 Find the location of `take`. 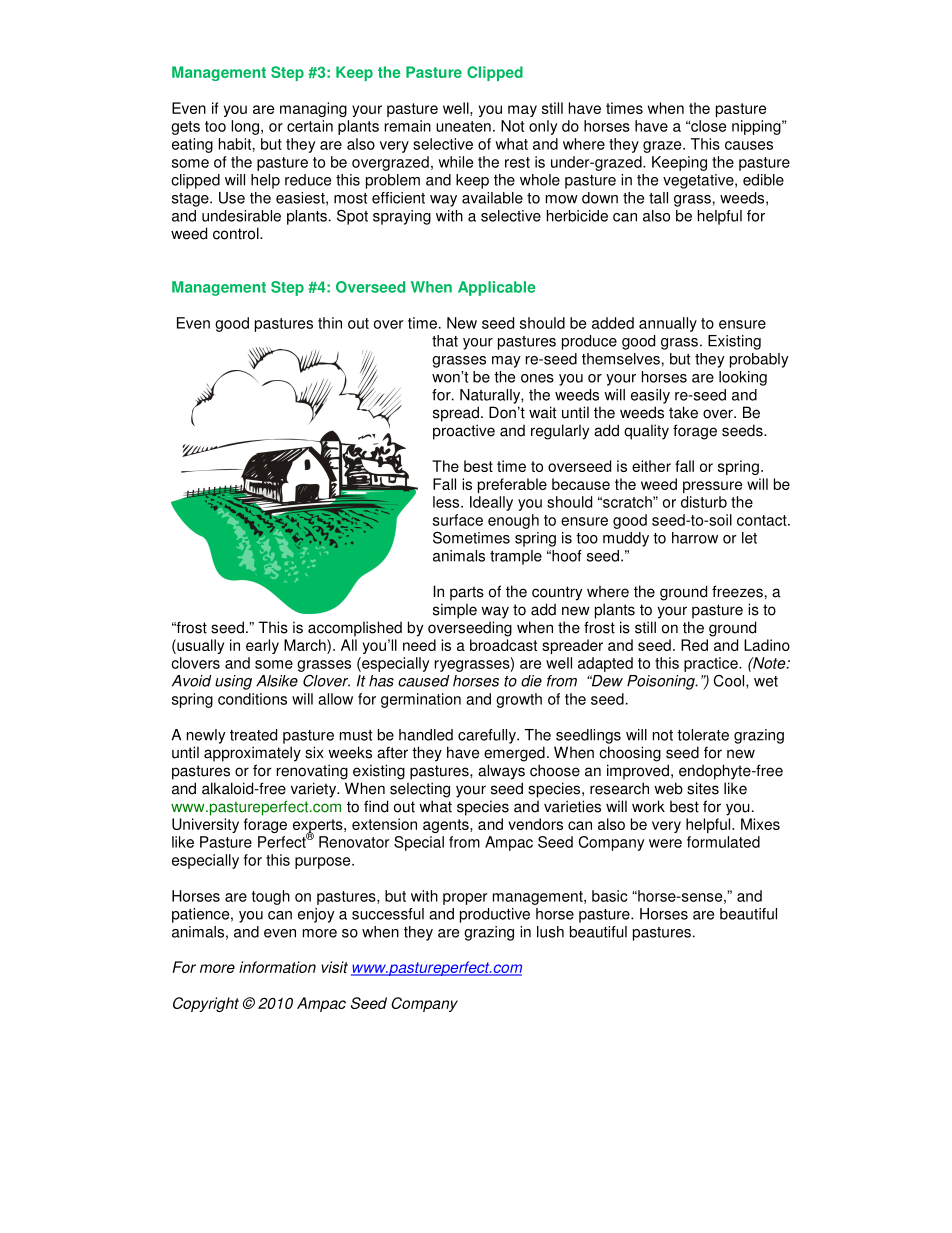

take is located at coordinates (683, 412).
